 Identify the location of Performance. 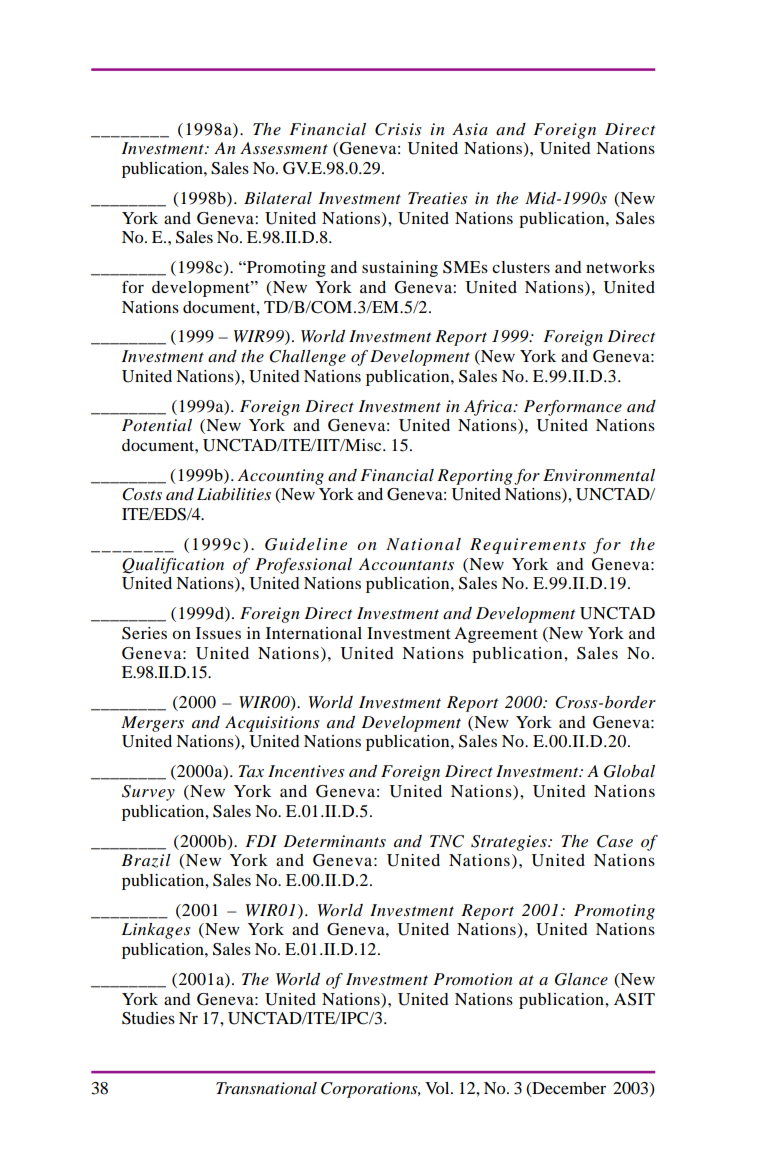
(573, 408).
